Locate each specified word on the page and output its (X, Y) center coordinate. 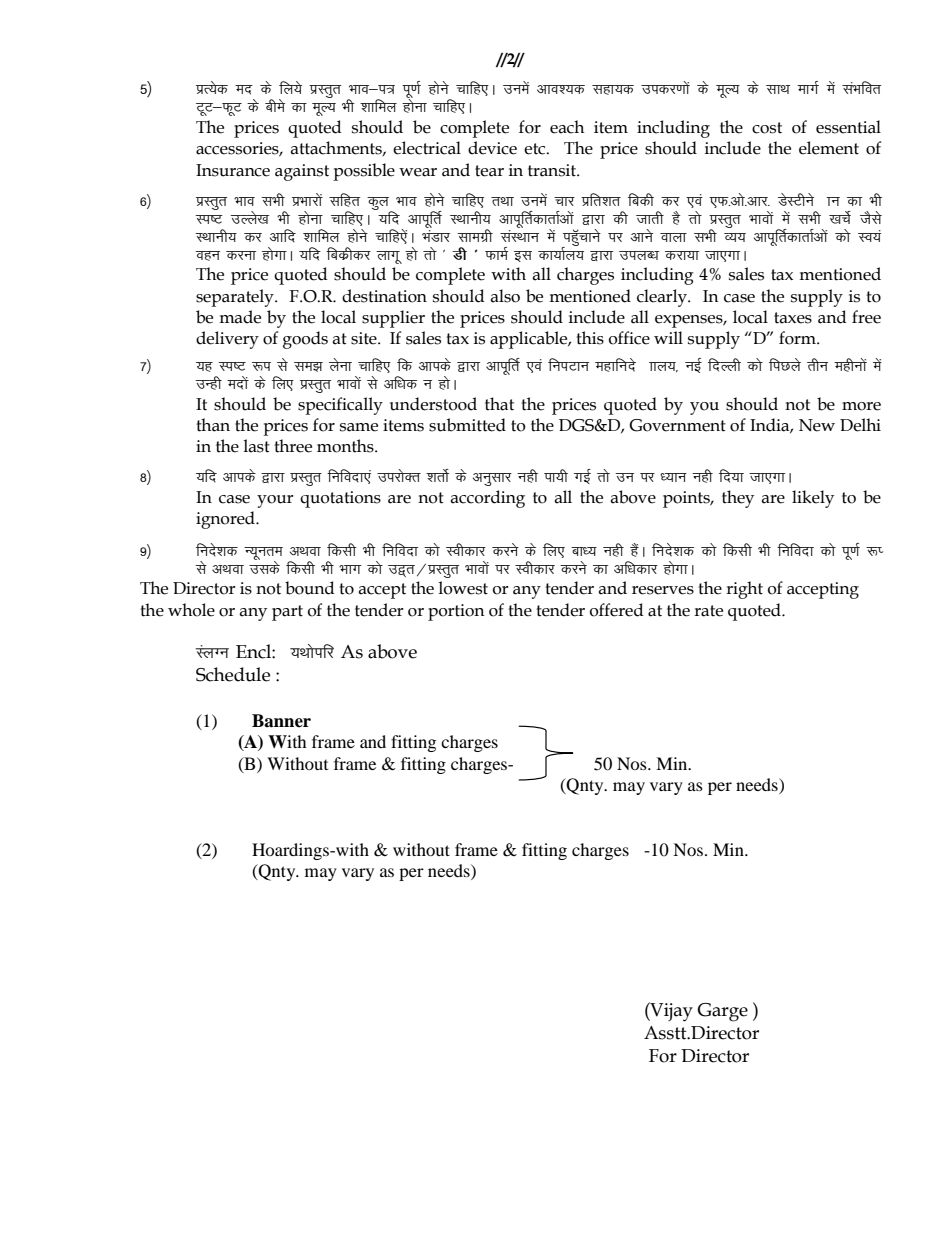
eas (551, 235)
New (817, 425)
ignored (226, 520)
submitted (467, 425)
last (256, 446)
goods (305, 340)
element (829, 148)
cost (767, 128)
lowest (463, 588)
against (302, 172)
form (798, 338)
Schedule (233, 674)
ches (275, 105)
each (567, 127)
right (744, 590)
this (590, 338)
